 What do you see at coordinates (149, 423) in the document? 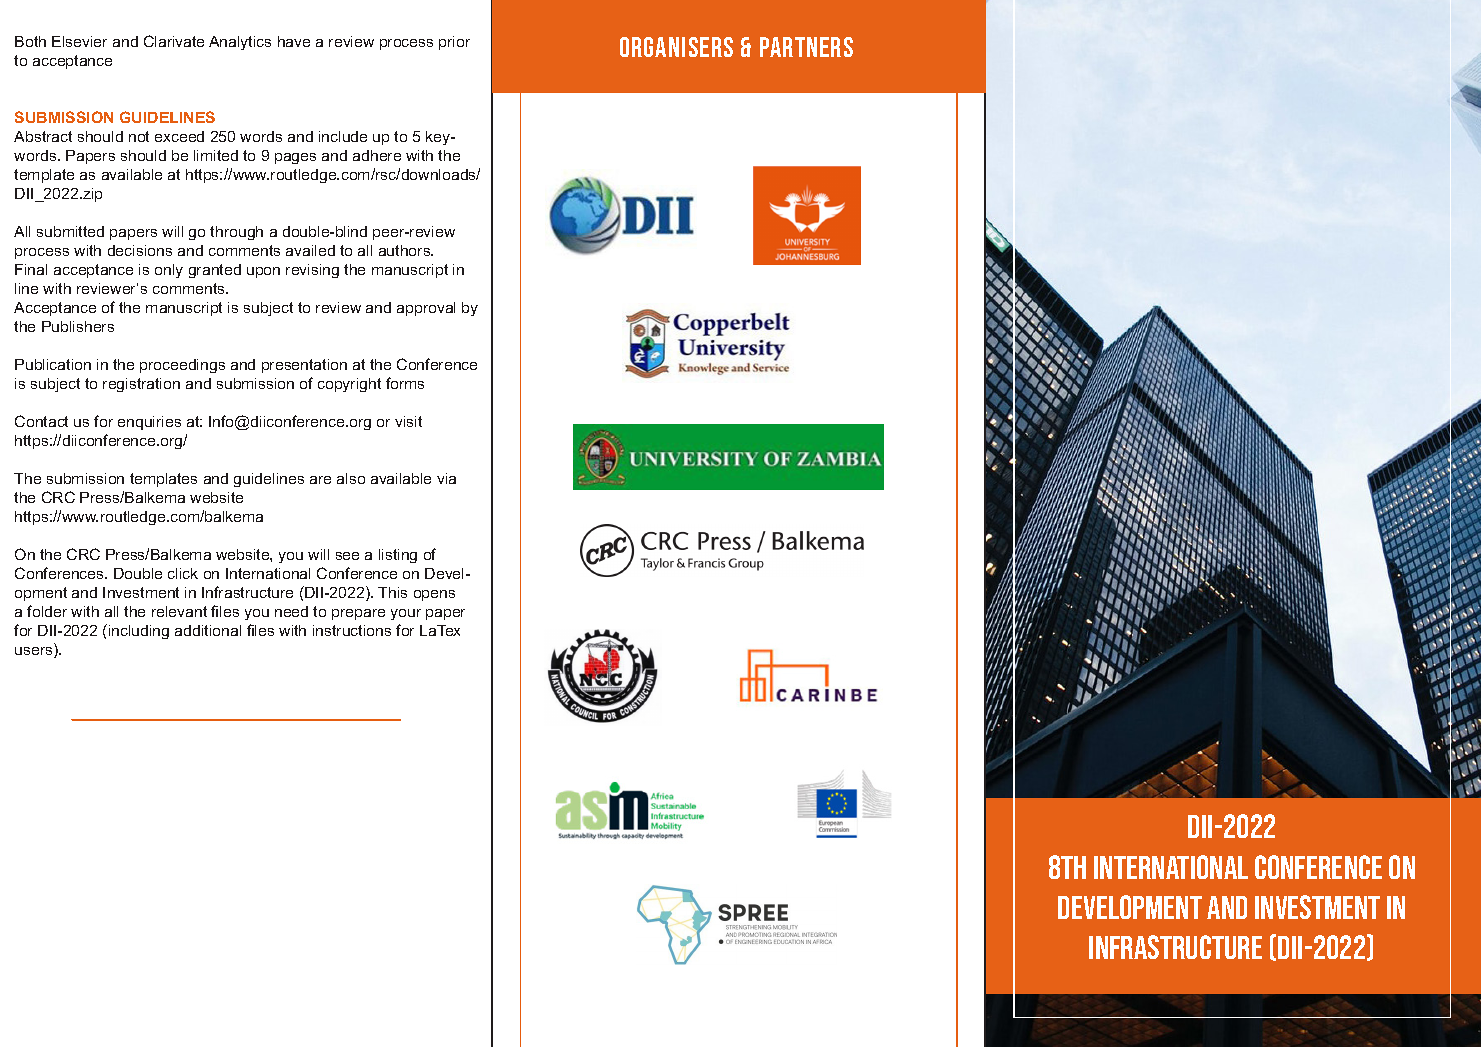
I see `enquiries` at bounding box center [149, 423].
